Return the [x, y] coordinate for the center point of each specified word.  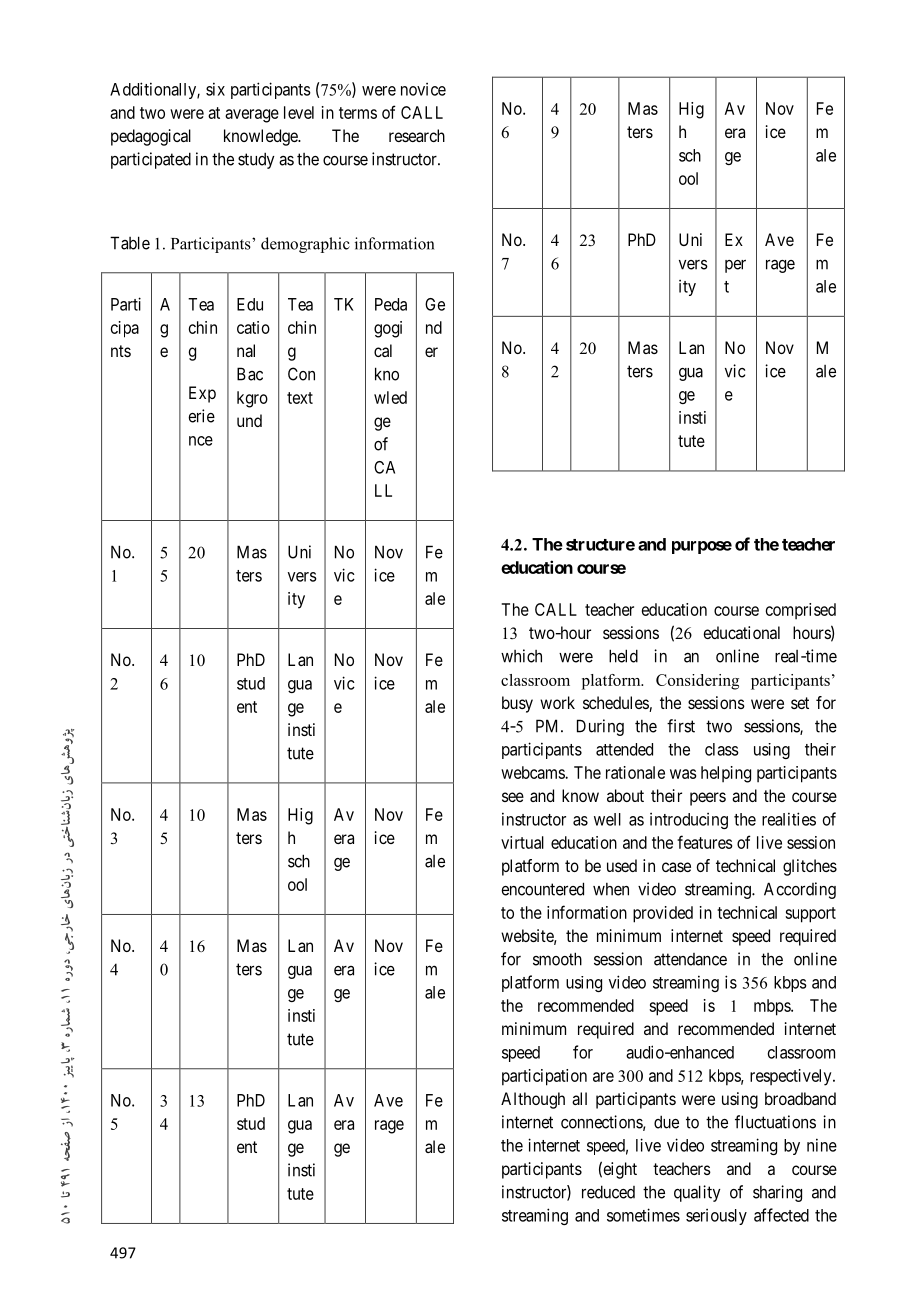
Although [533, 1100]
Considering [697, 682]
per [735, 266]
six [215, 89]
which [521, 656]
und [249, 420]
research [417, 135]
